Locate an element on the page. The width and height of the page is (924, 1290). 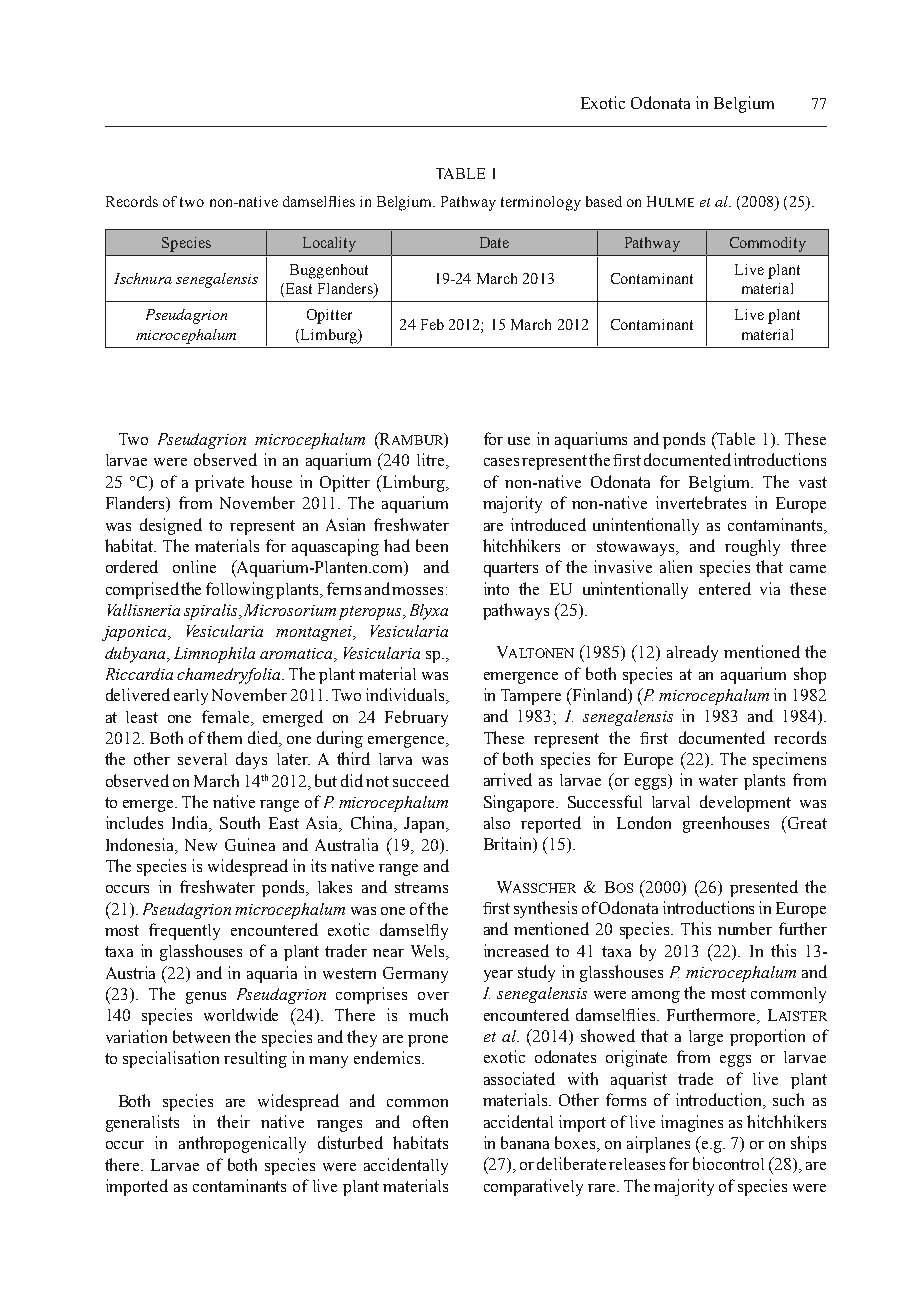
Commodity is located at coordinates (768, 244).
